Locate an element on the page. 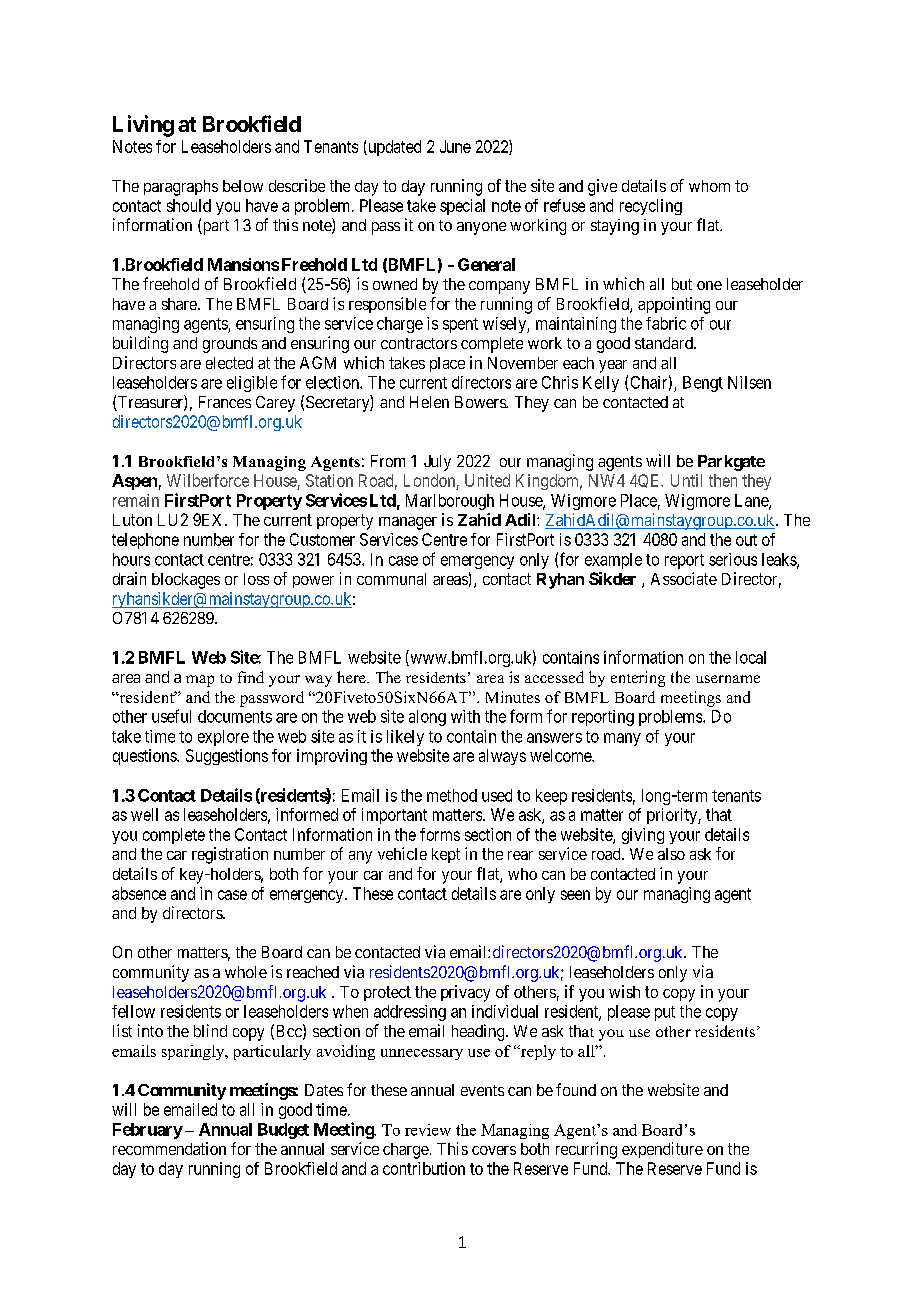 This document has height=1308, width=924. Bengt is located at coordinates (703, 384).
